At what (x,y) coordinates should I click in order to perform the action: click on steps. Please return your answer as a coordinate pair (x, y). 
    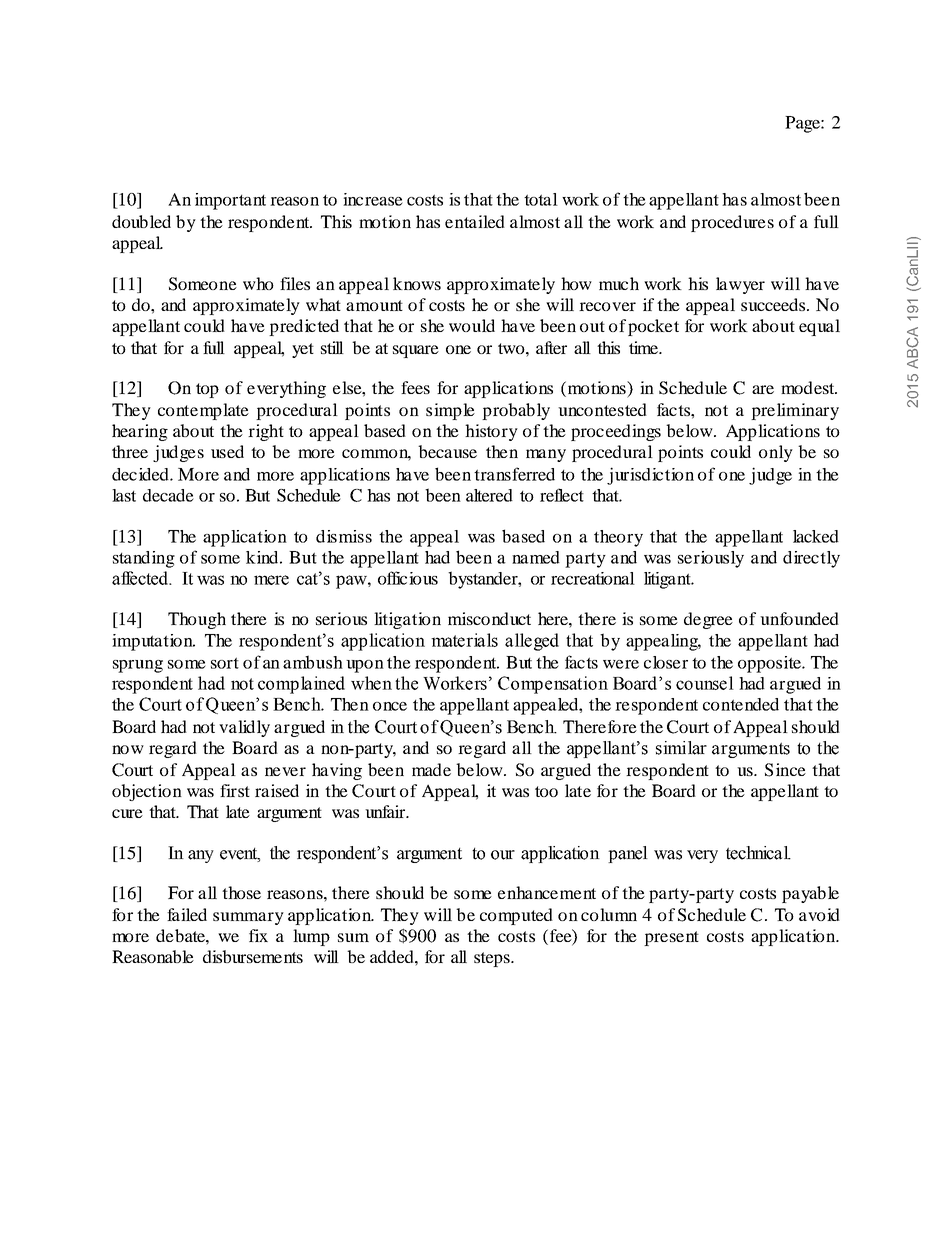
    Looking at the image, I should click on (493, 959).
